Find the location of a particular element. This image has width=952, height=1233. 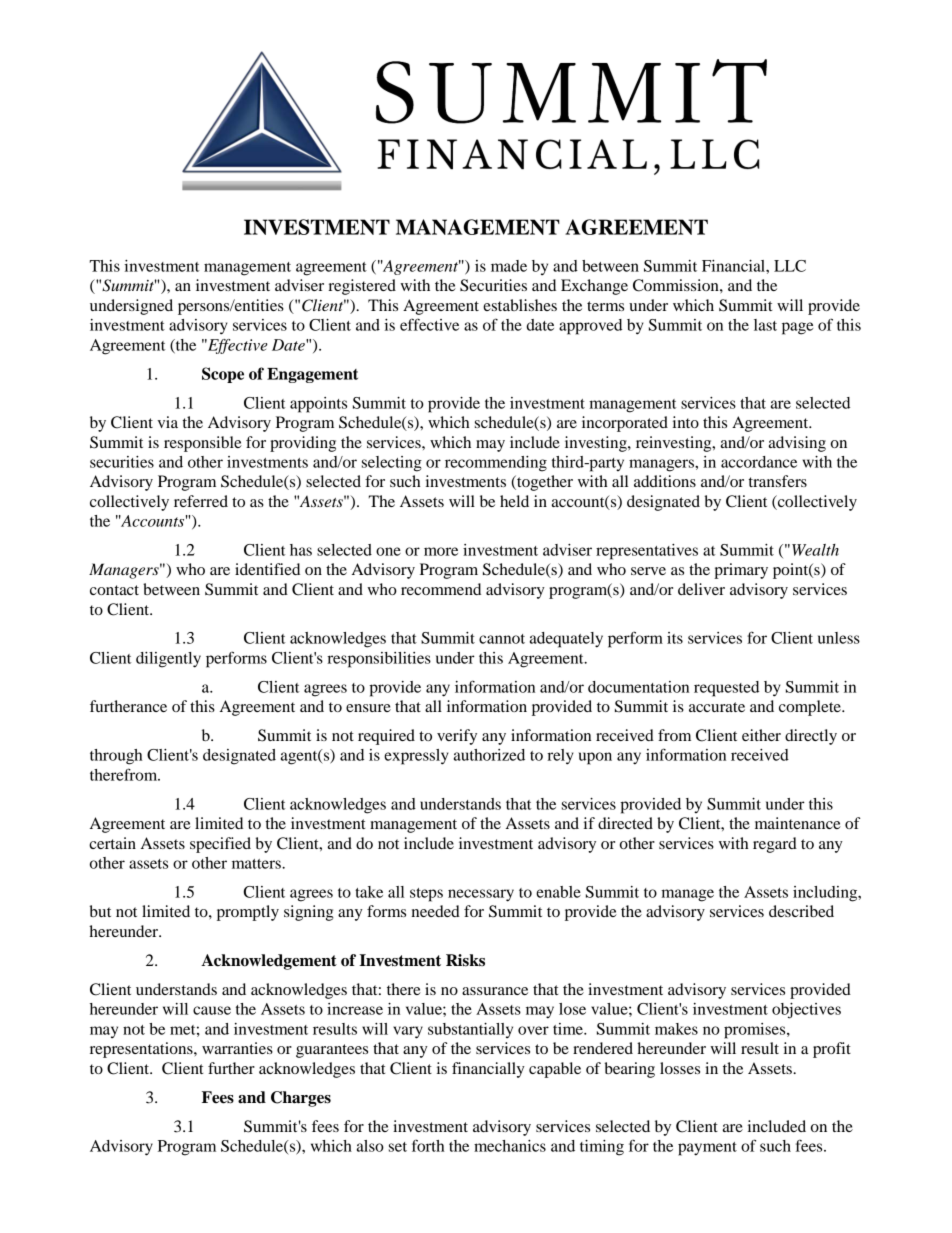

verify is located at coordinates (457, 737).
